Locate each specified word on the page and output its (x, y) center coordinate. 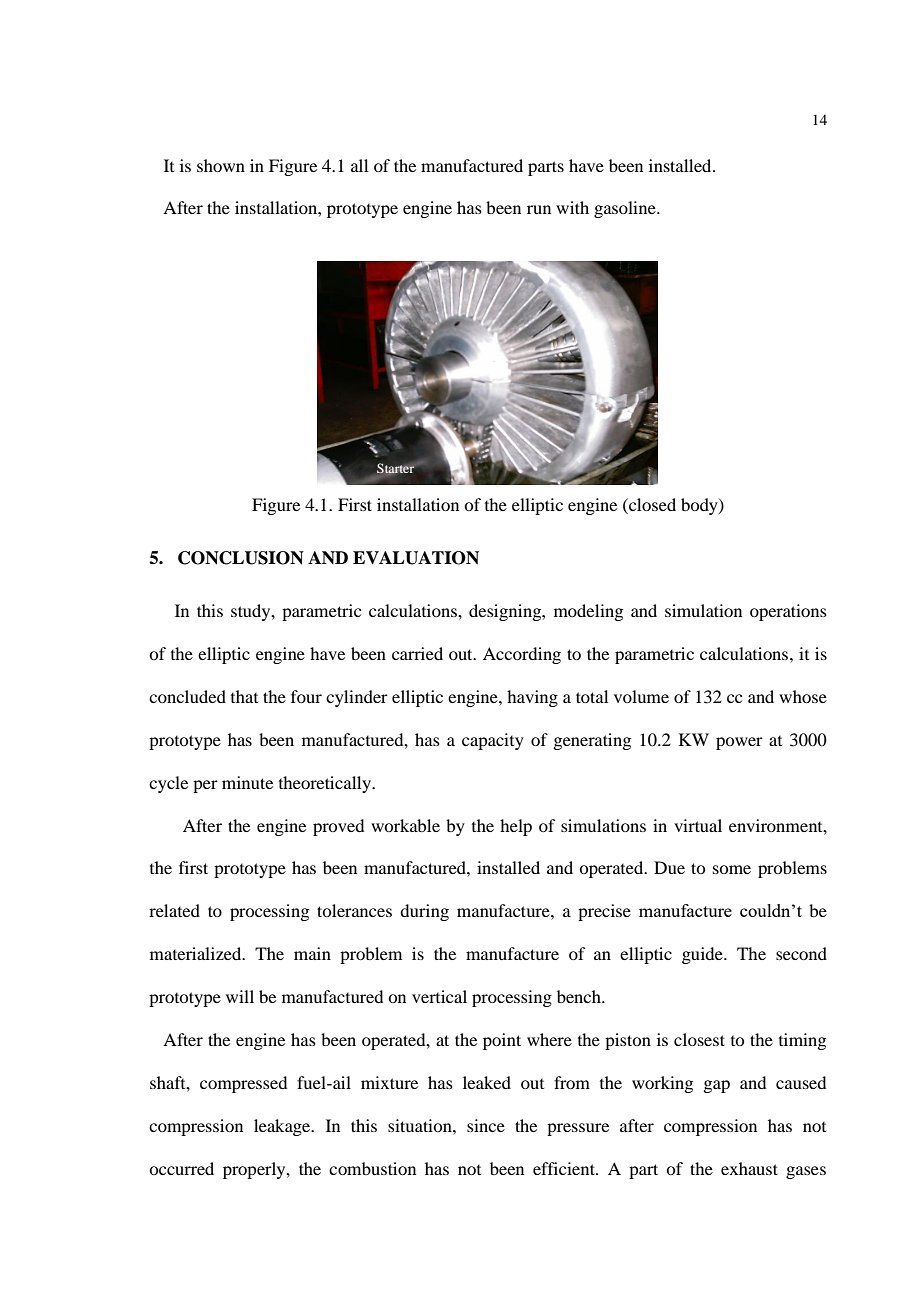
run (539, 209)
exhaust (749, 1168)
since (486, 1125)
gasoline (626, 209)
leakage (283, 1127)
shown (221, 165)
